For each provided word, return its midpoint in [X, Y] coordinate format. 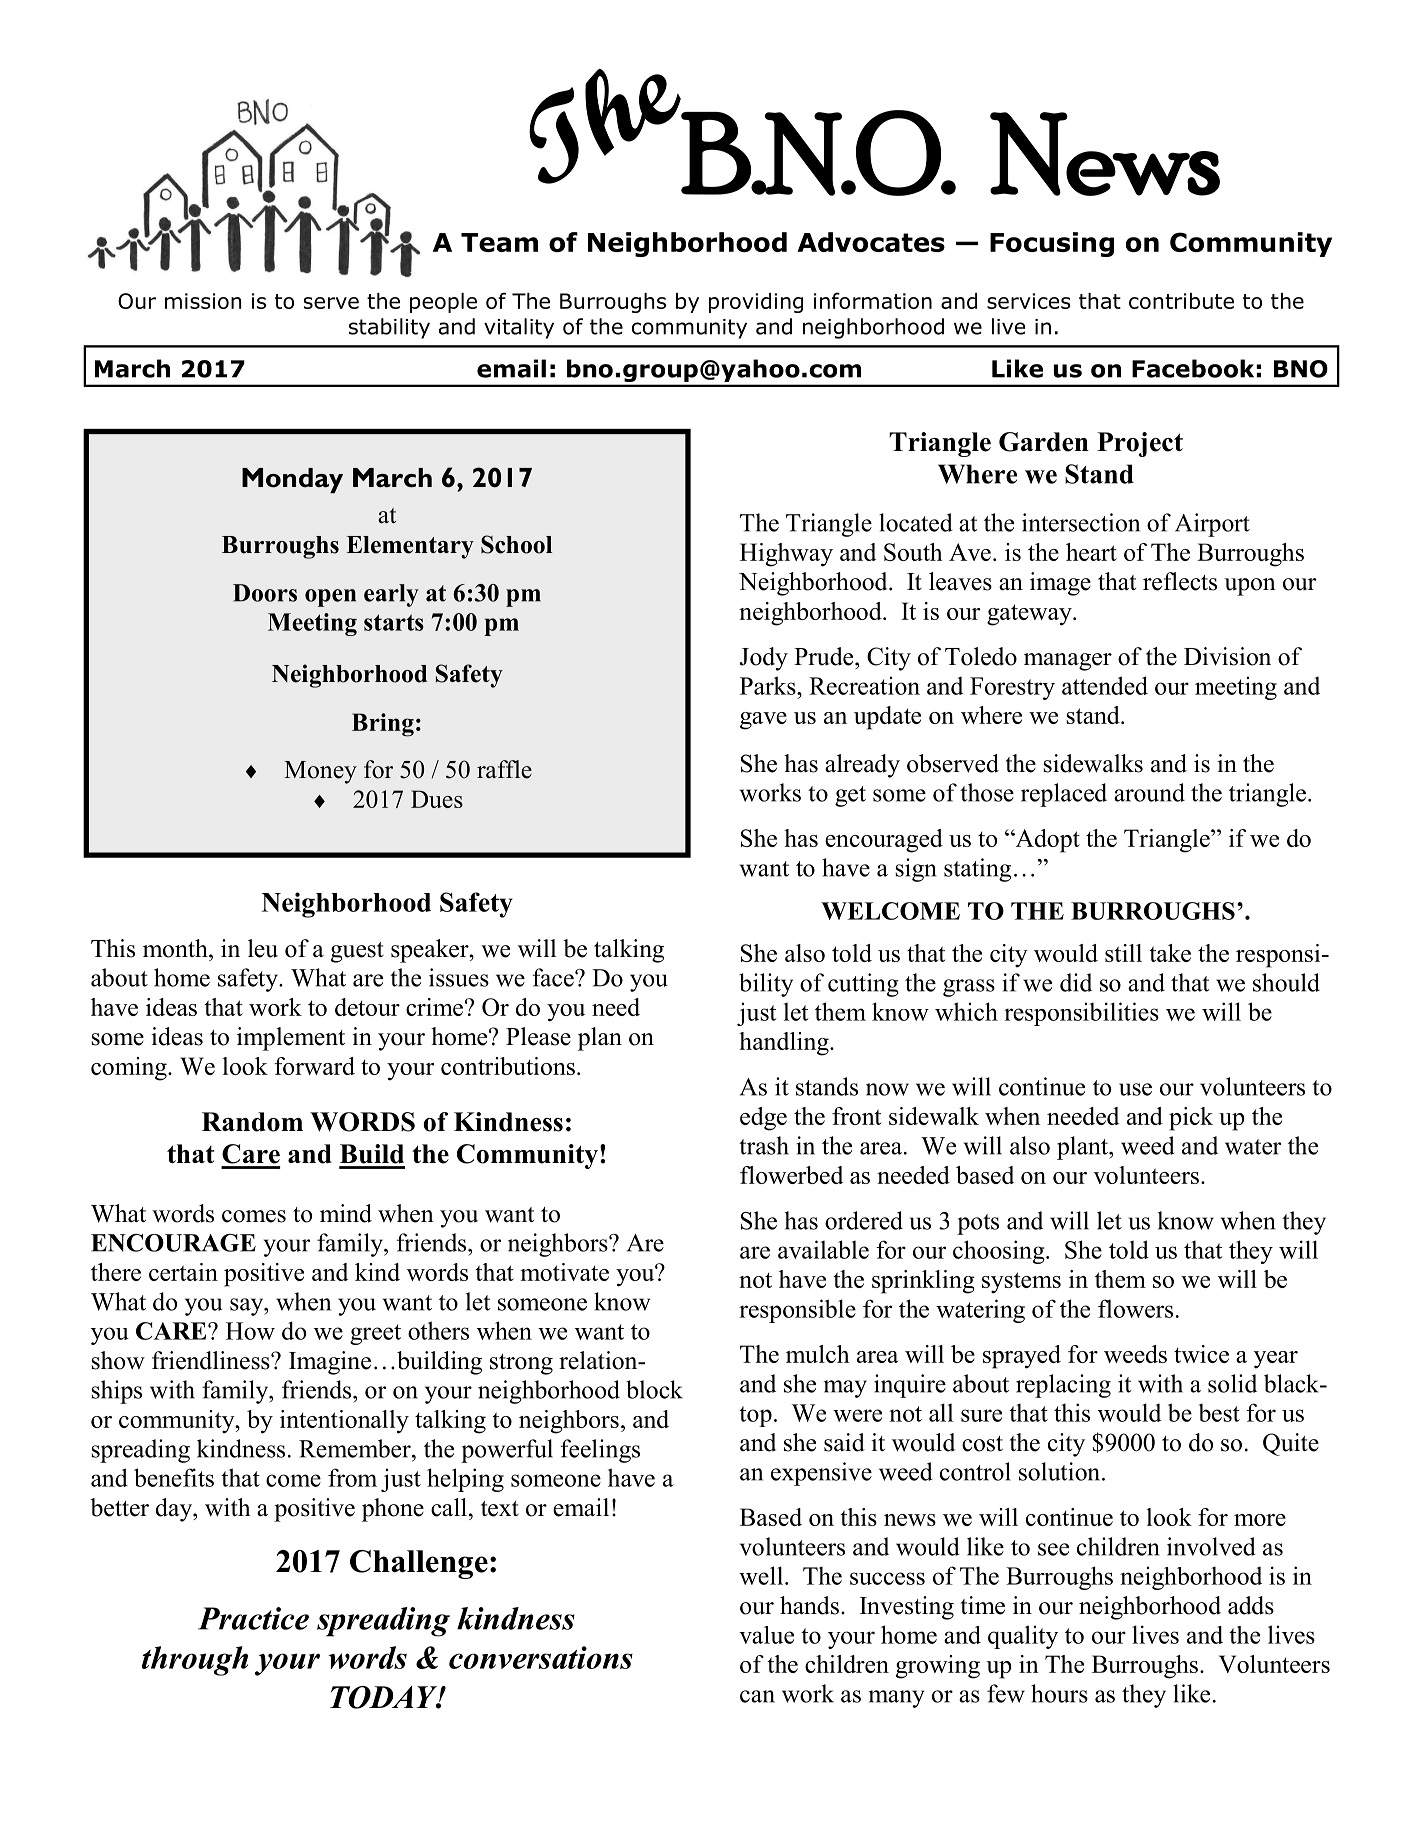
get [850, 796]
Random [252, 1122]
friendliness [212, 1360]
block [654, 1389]
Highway [786, 555]
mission [203, 301]
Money [320, 772]
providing [756, 303]
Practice [253, 1618]
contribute [1181, 301]
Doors [265, 593]
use [1135, 1089]
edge [763, 1119]
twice [1201, 1354]
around [1149, 792]
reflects [1180, 581]
